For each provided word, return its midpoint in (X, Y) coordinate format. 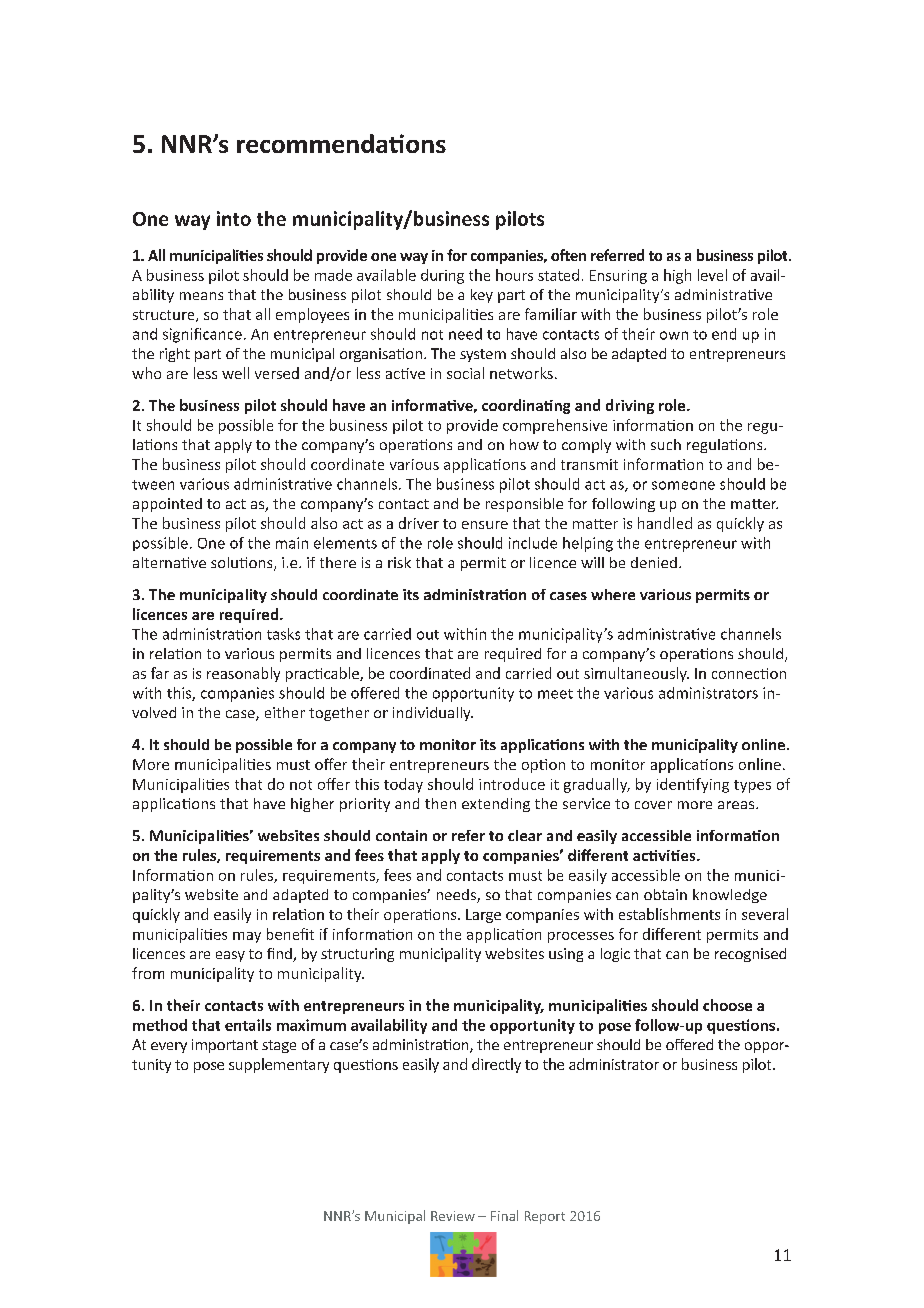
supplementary (279, 1065)
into (234, 218)
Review (453, 1216)
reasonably (243, 674)
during (442, 276)
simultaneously (636, 674)
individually (433, 714)
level (712, 275)
